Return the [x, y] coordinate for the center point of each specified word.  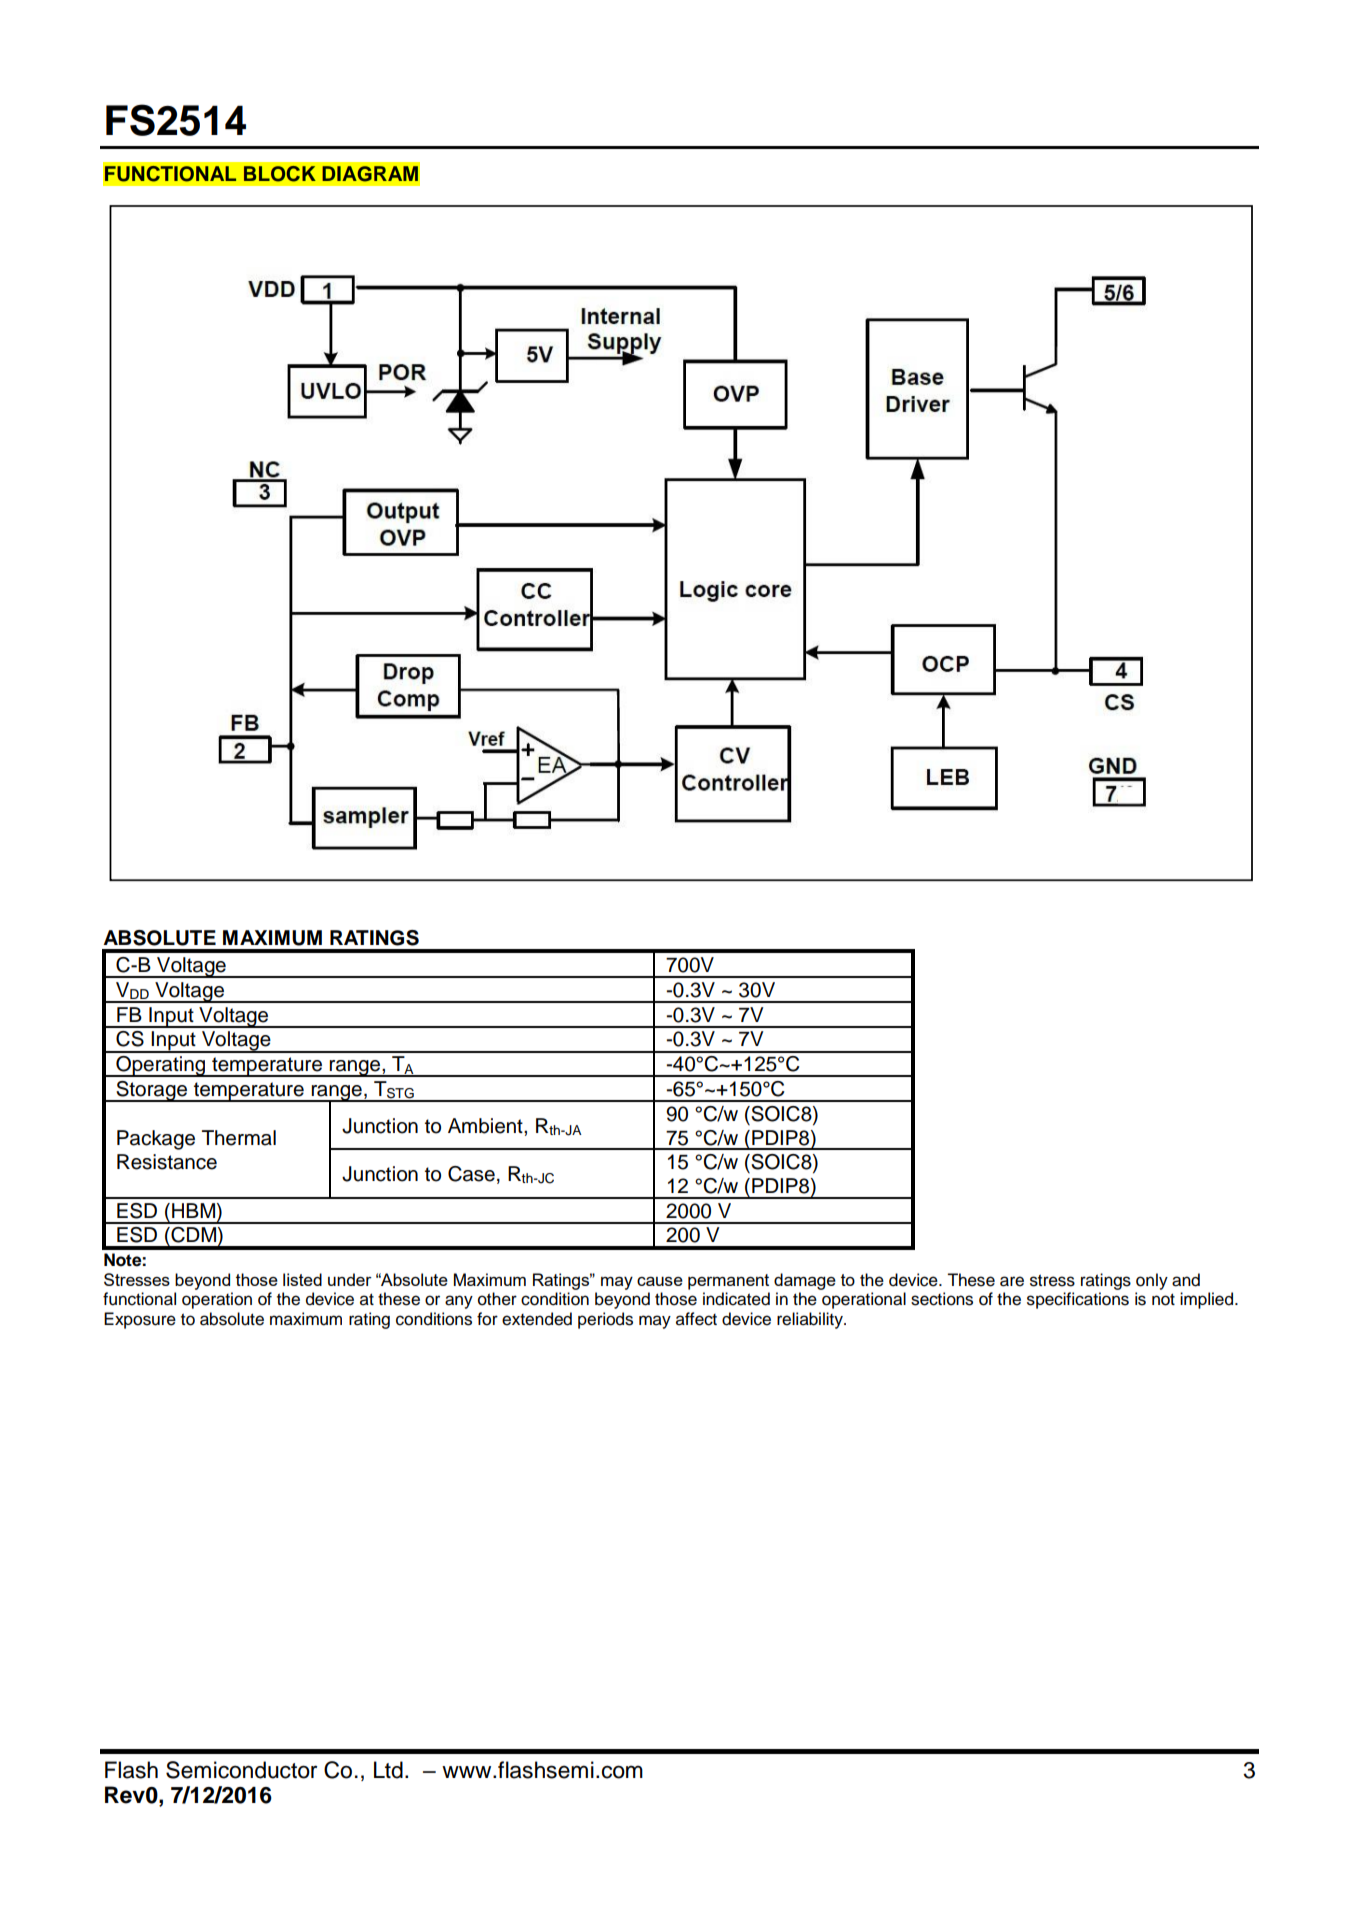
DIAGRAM [370, 174]
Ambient [486, 1126]
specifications [1078, 1300]
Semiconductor [241, 1770]
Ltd [388, 1770]
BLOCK [280, 174]
